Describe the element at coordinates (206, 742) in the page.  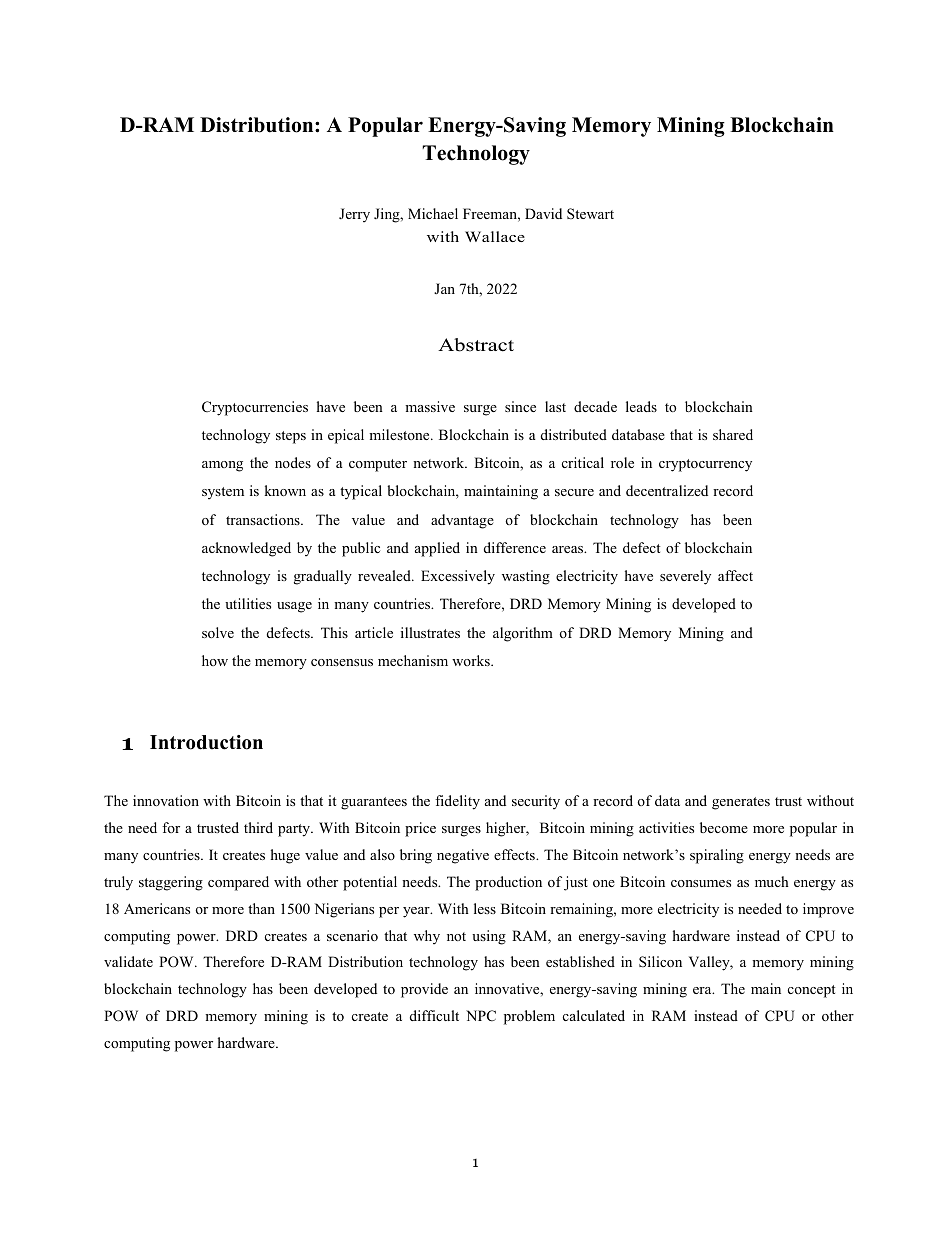
I see `Introduction` at that location.
